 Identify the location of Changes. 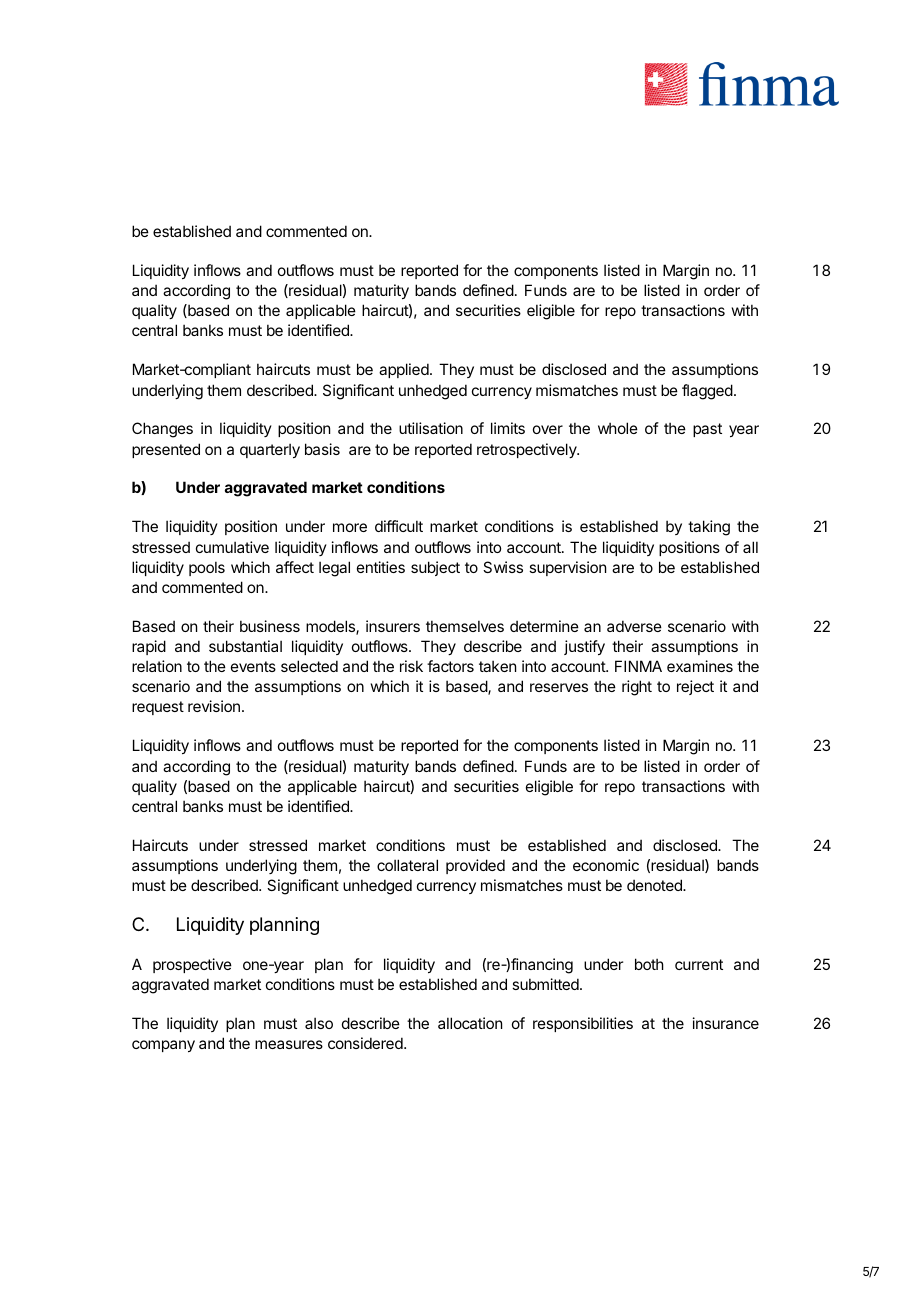
(162, 430).
